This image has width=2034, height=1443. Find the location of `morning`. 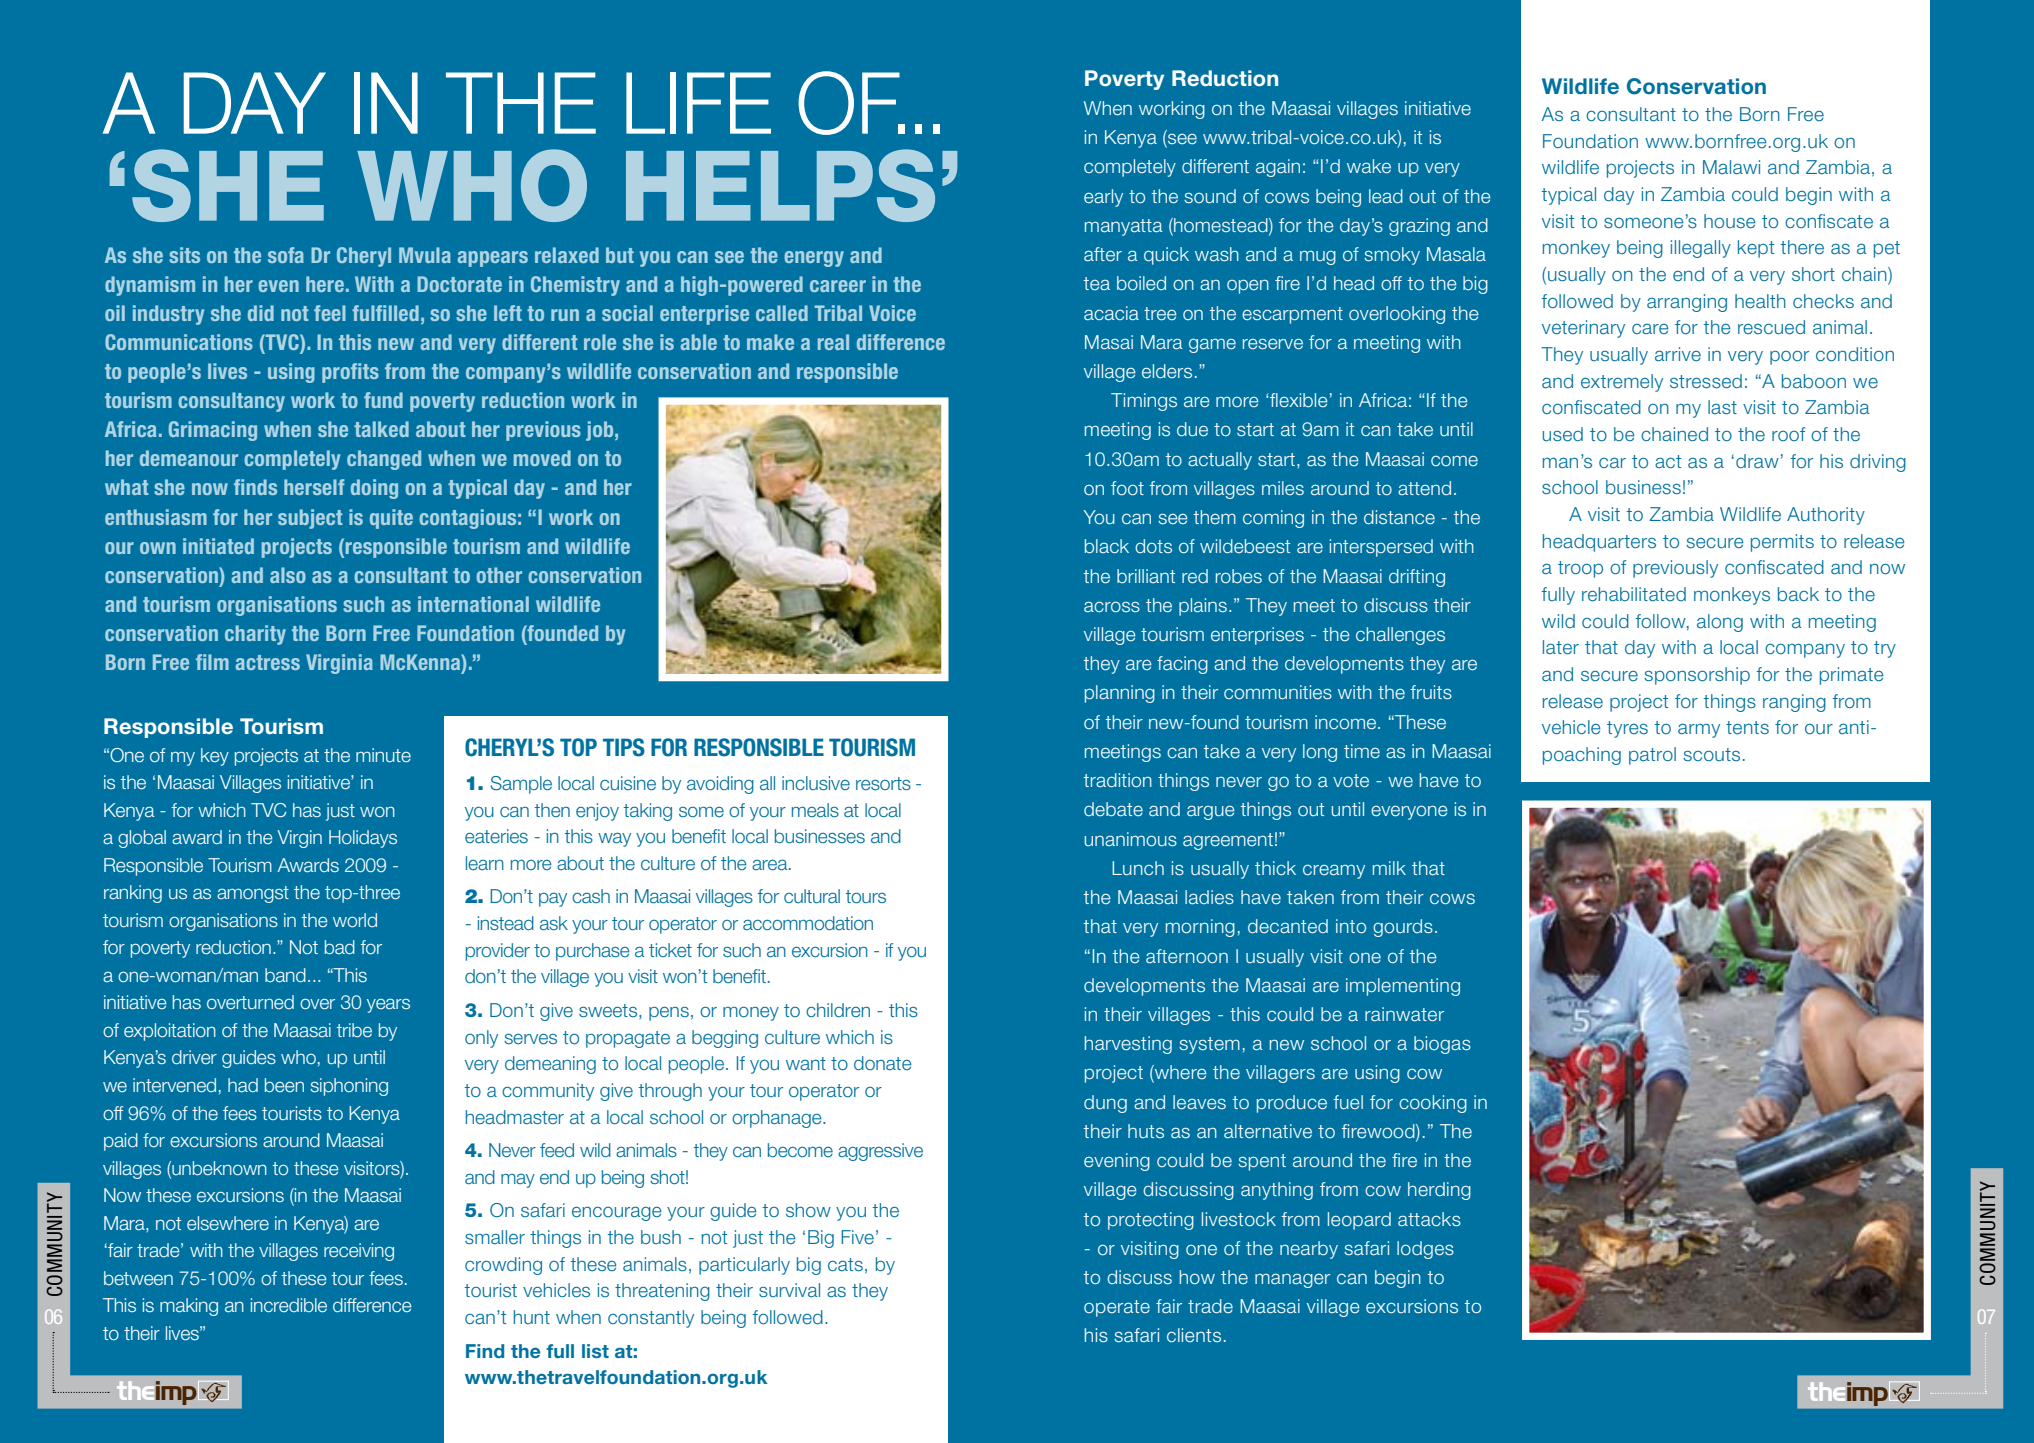

morning is located at coordinates (1200, 928).
